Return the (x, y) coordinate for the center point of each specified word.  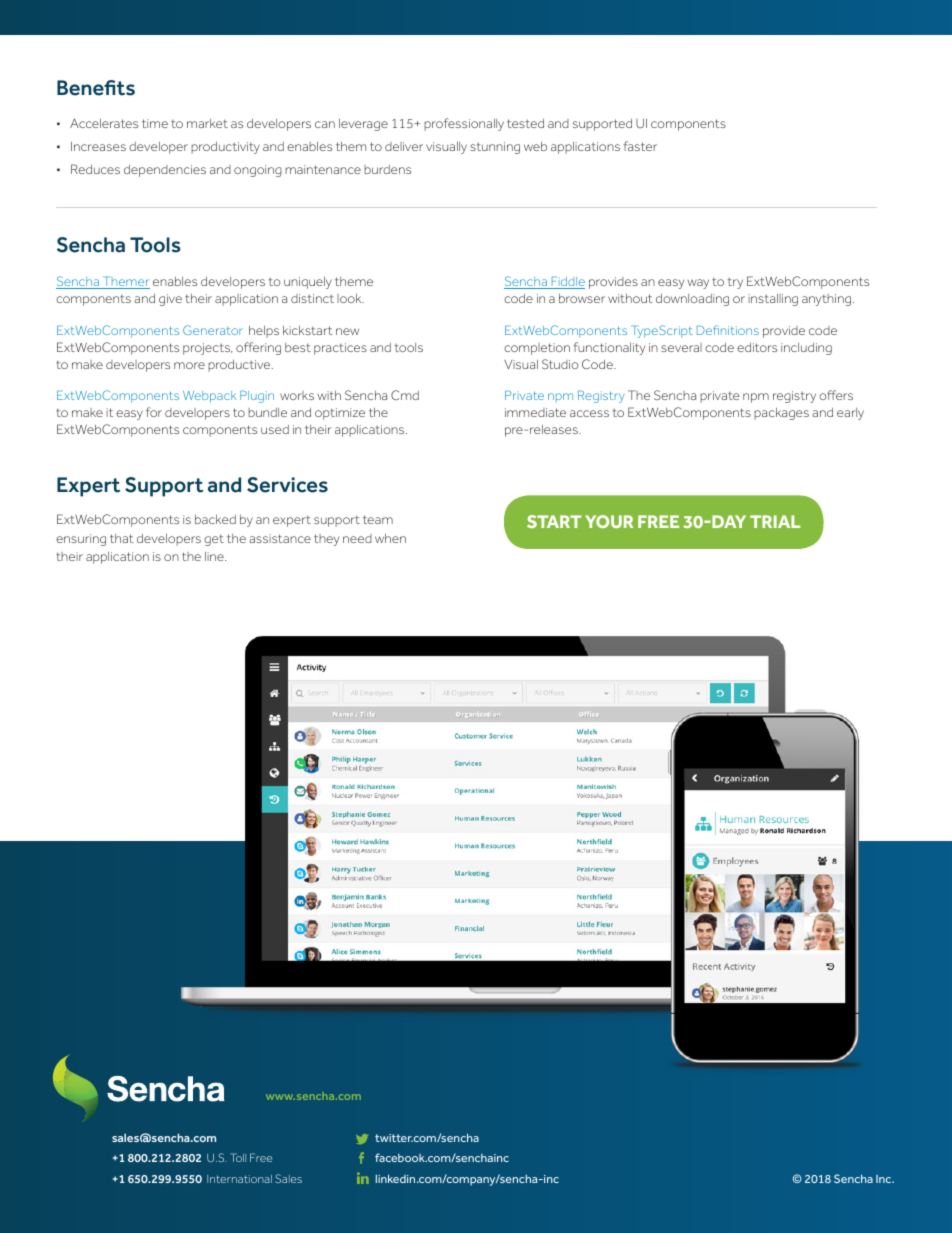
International (239, 1179)
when (390, 538)
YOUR (609, 521)
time (155, 123)
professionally (464, 124)
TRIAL (775, 521)
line (215, 556)
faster (640, 146)
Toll (238, 1157)
